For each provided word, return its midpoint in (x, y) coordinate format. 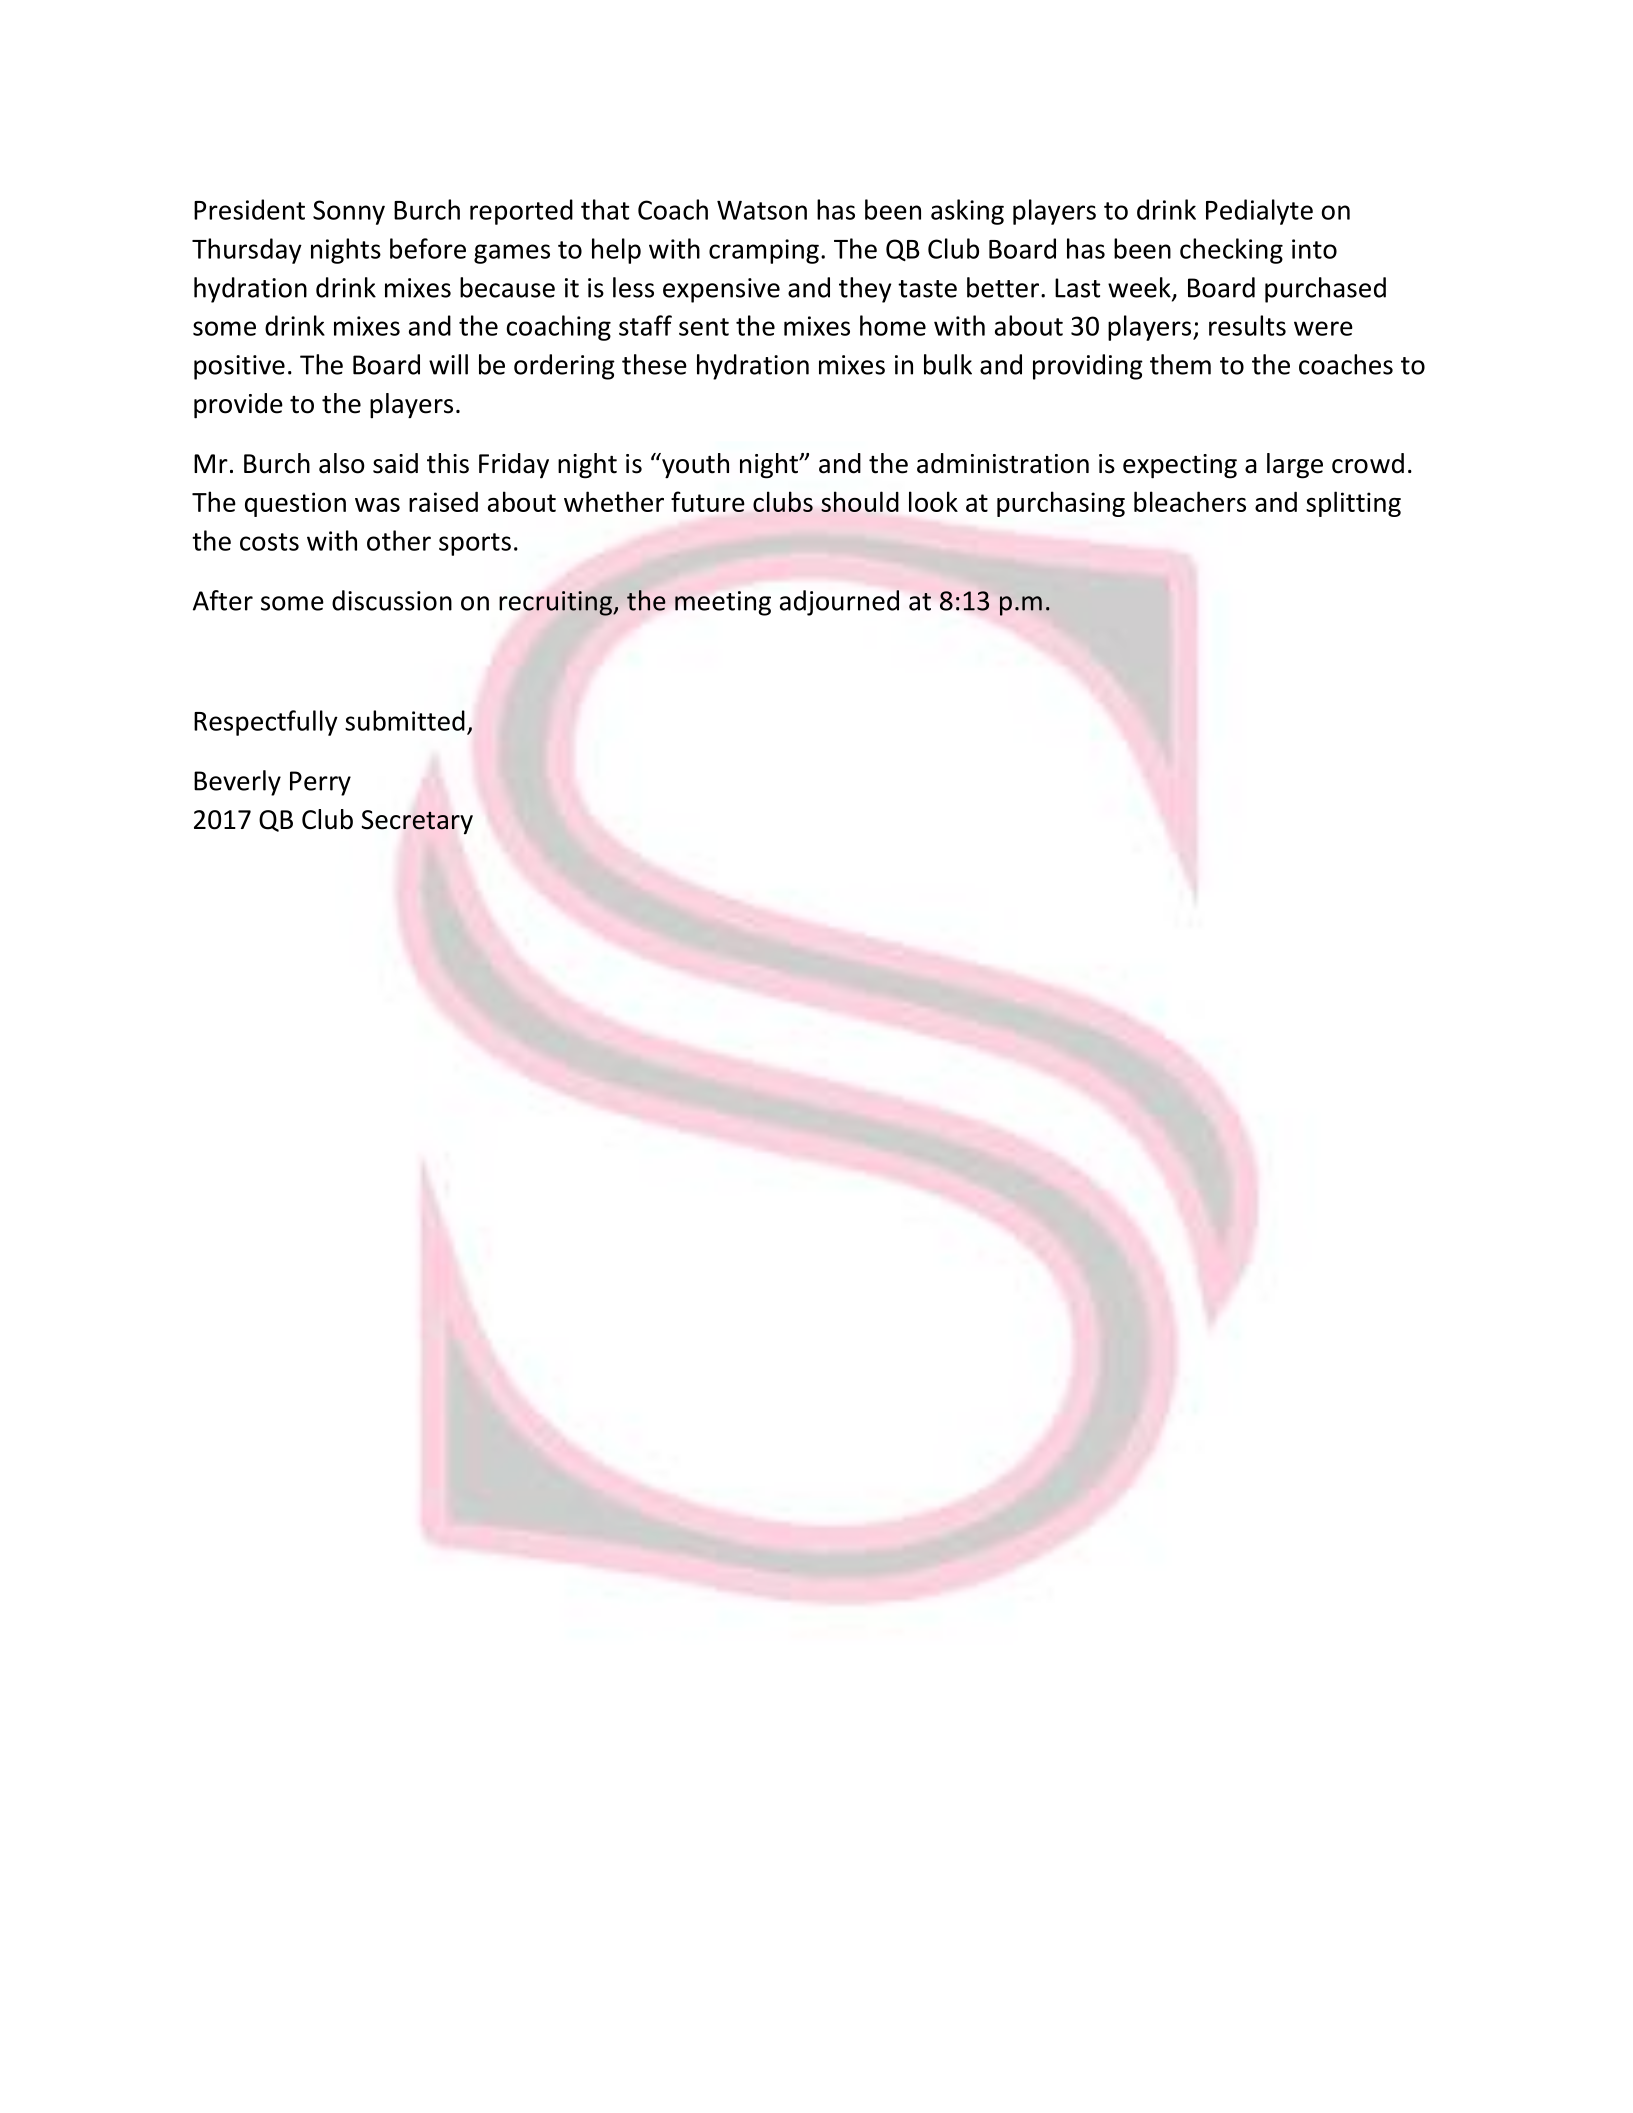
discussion (392, 600)
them (1180, 364)
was (377, 505)
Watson (762, 210)
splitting (1353, 504)
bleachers (1190, 501)
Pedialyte (1259, 212)
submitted (405, 720)
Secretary (417, 822)
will (448, 364)
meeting (723, 603)
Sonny (349, 212)
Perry (320, 783)
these (654, 364)
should (860, 501)
